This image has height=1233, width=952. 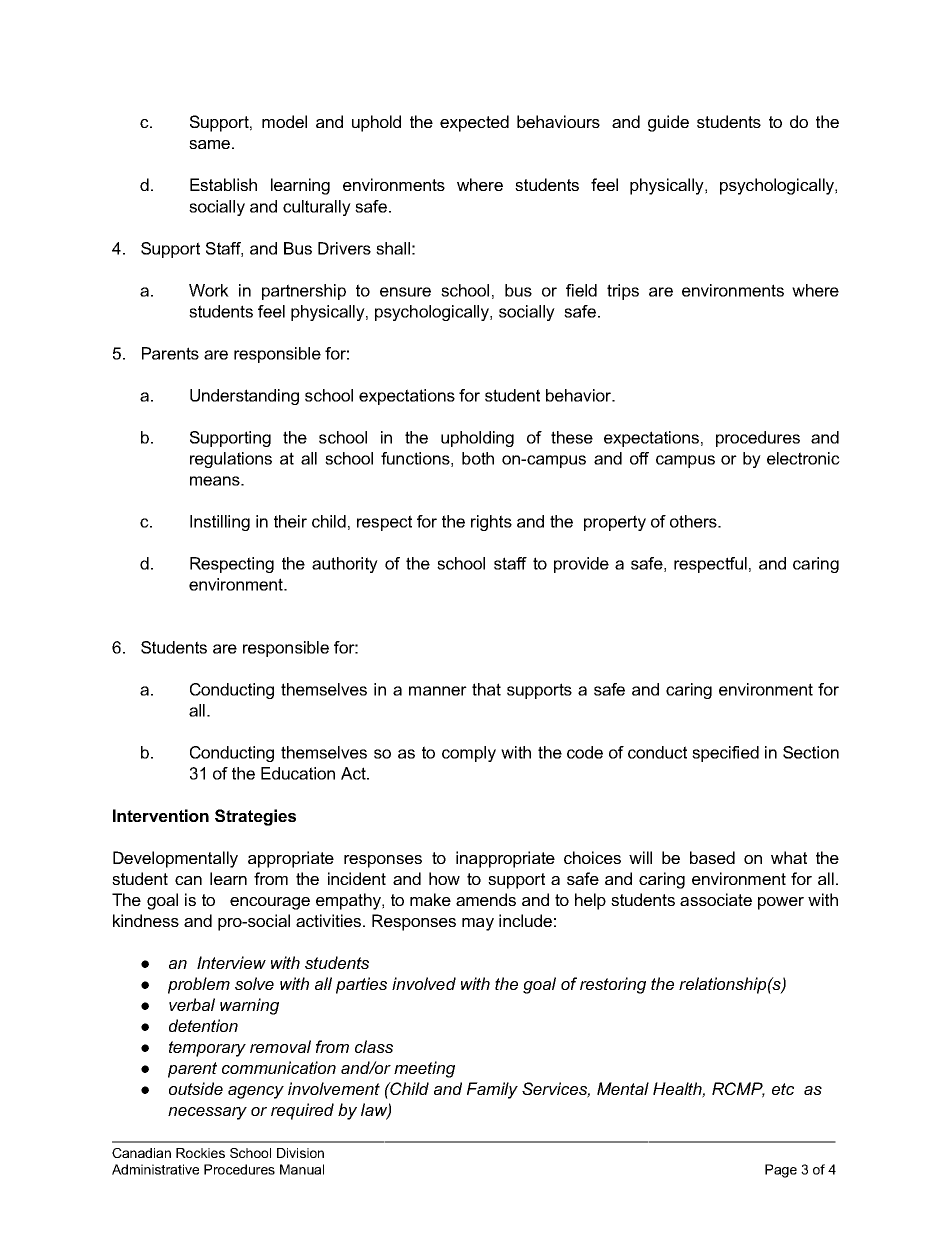 I want to click on expected, so click(x=474, y=123).
